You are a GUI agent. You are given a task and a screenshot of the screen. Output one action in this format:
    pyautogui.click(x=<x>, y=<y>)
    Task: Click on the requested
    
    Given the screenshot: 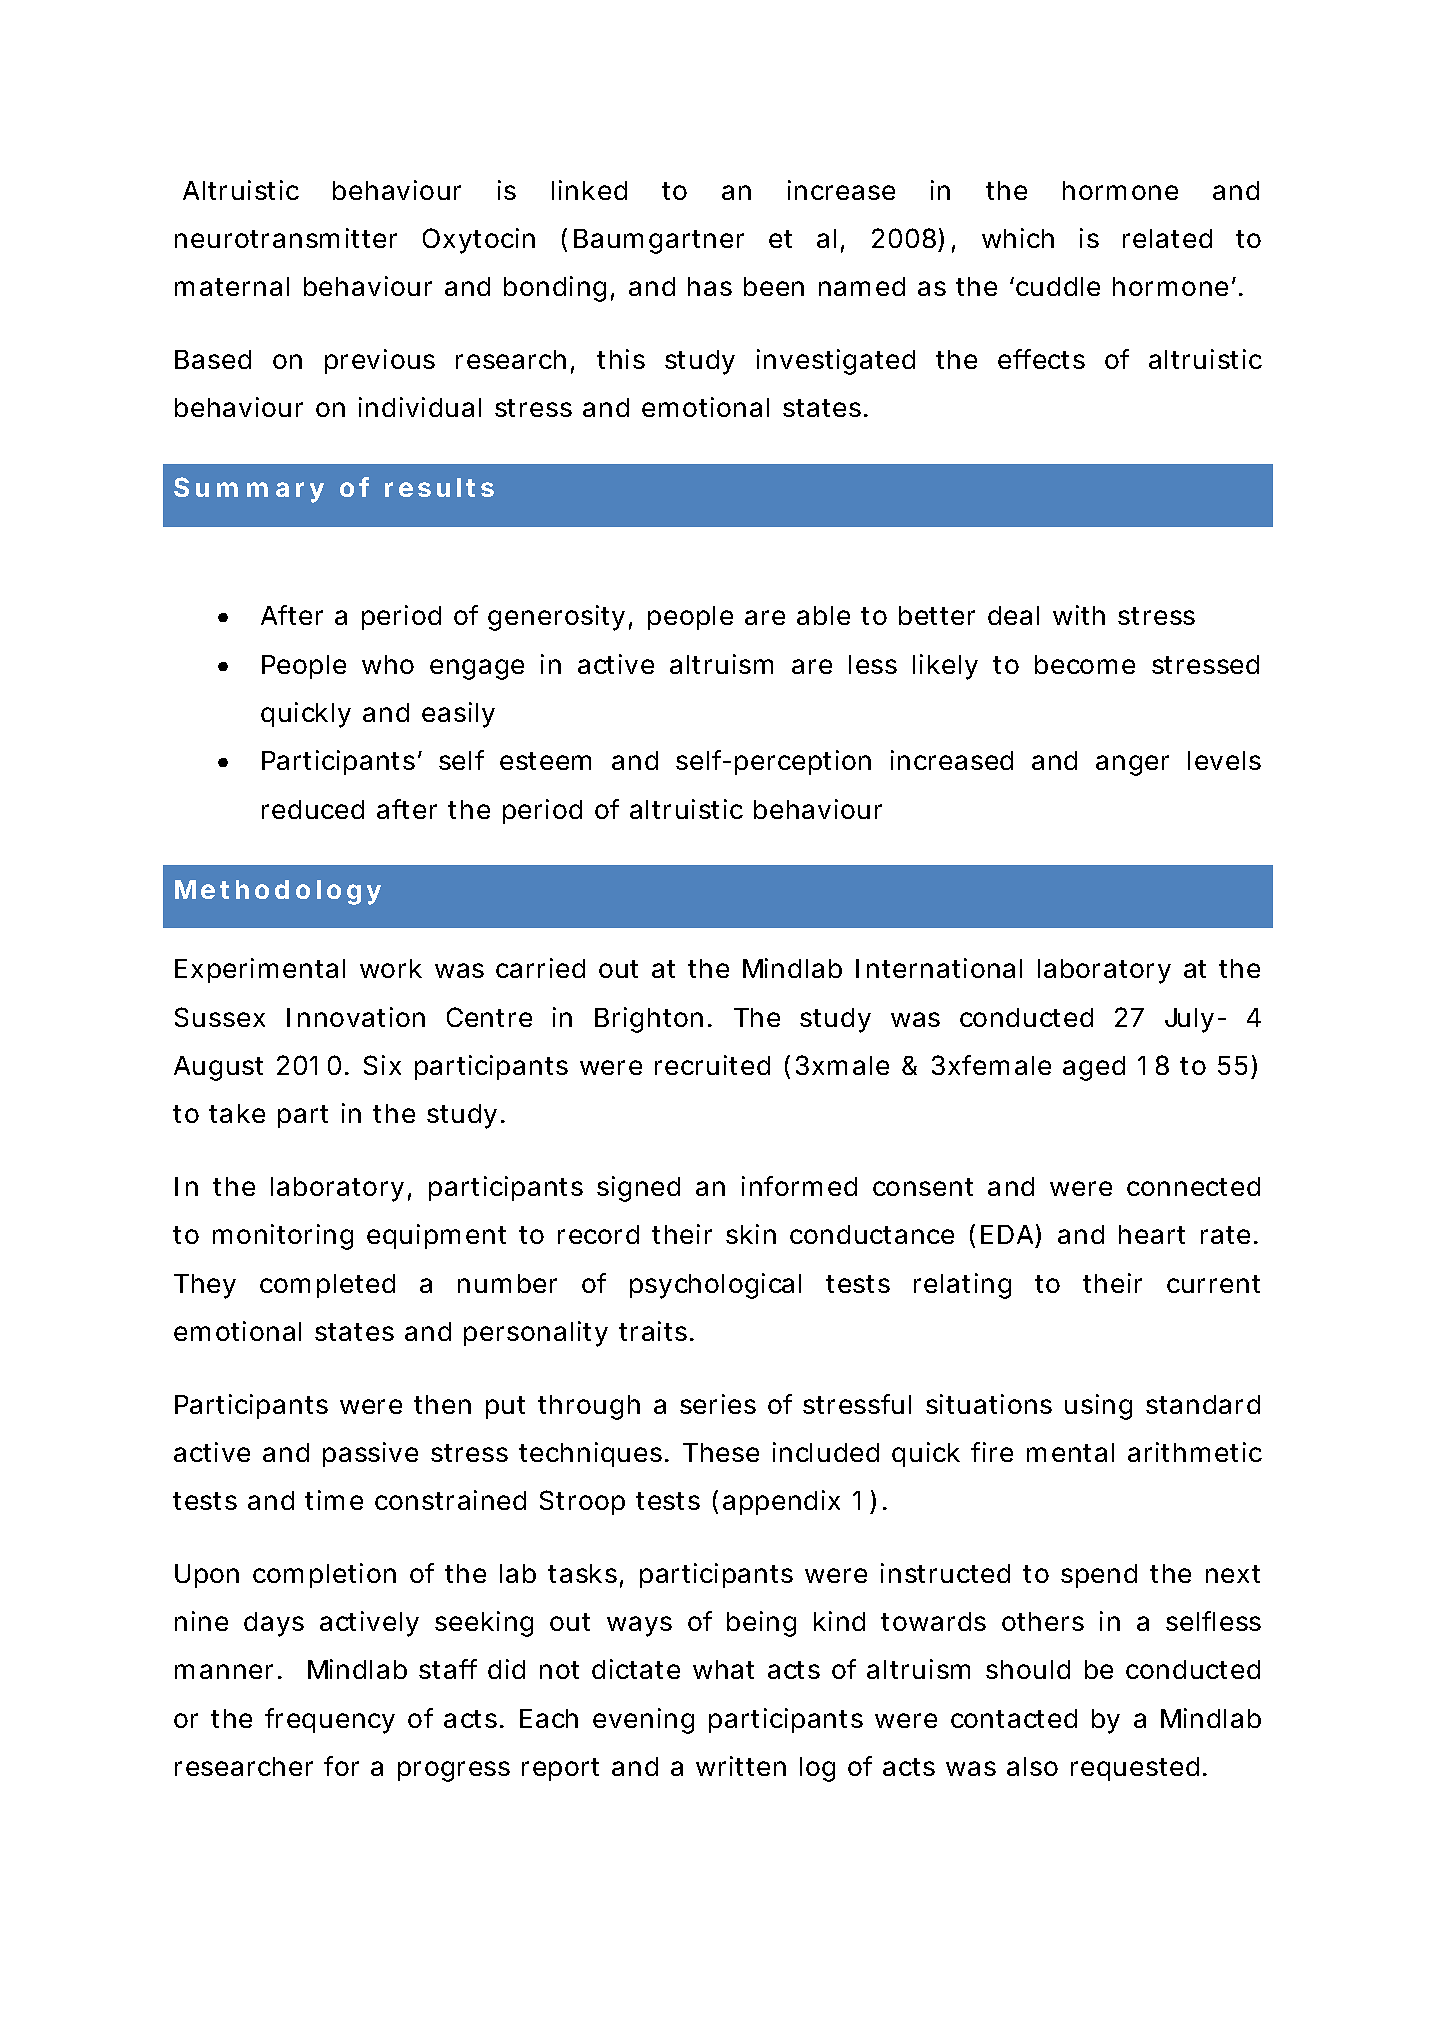 What is the action you would take?
    pyautogui.click(x=1135, y=1769)
